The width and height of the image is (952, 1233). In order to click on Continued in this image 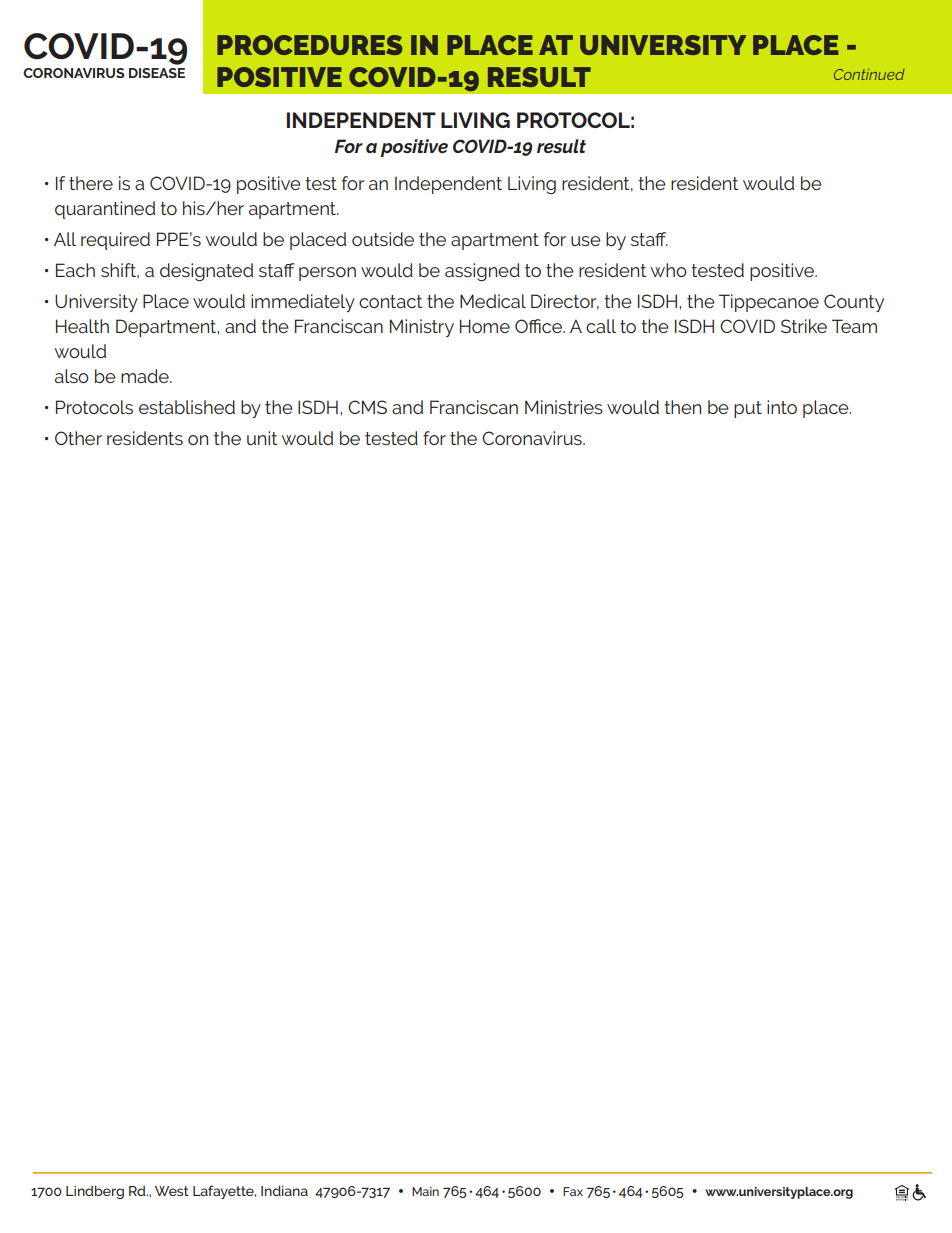, I will do `click(869, 74)`.
